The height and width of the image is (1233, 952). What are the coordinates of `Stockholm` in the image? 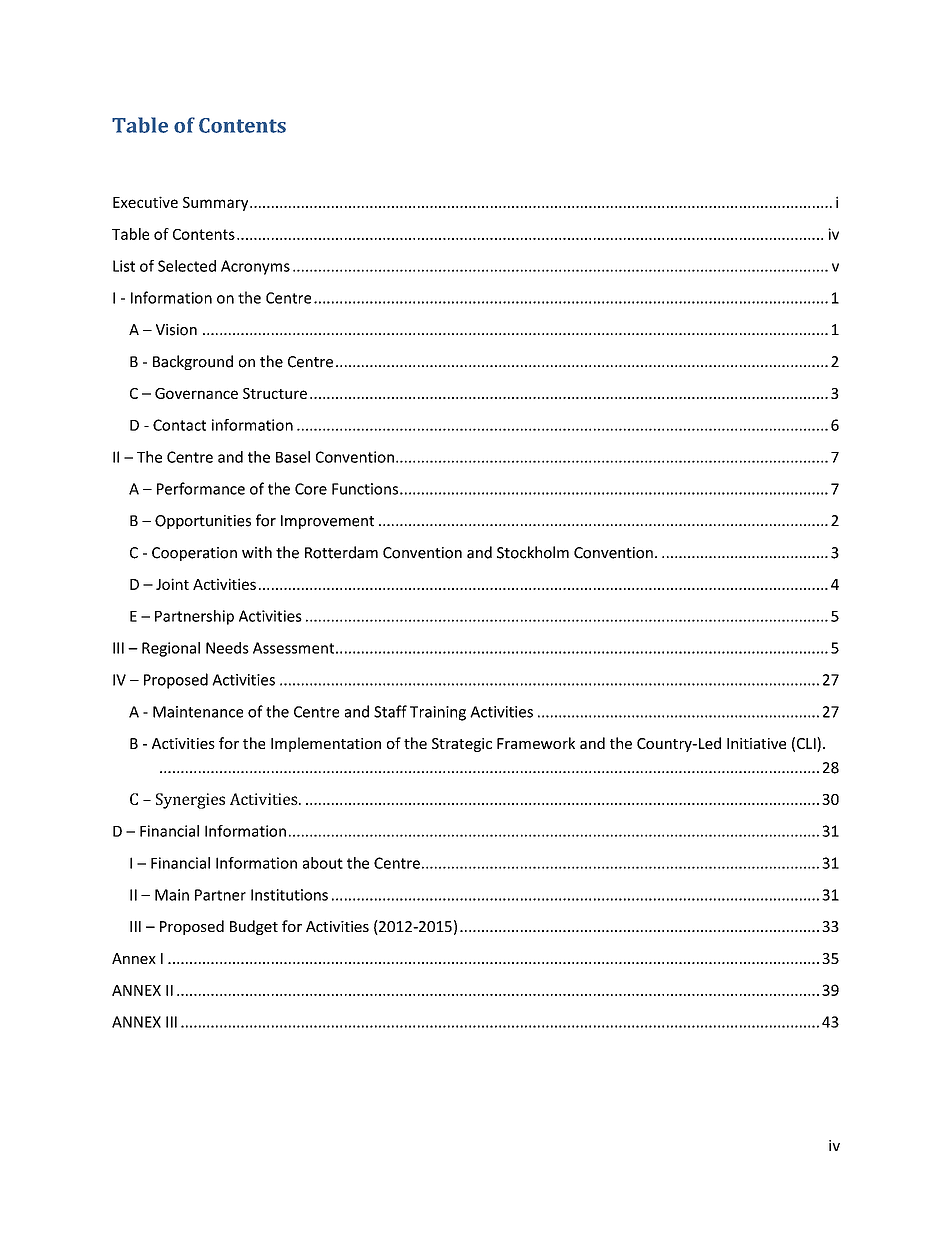 It's located at (533, 552).
